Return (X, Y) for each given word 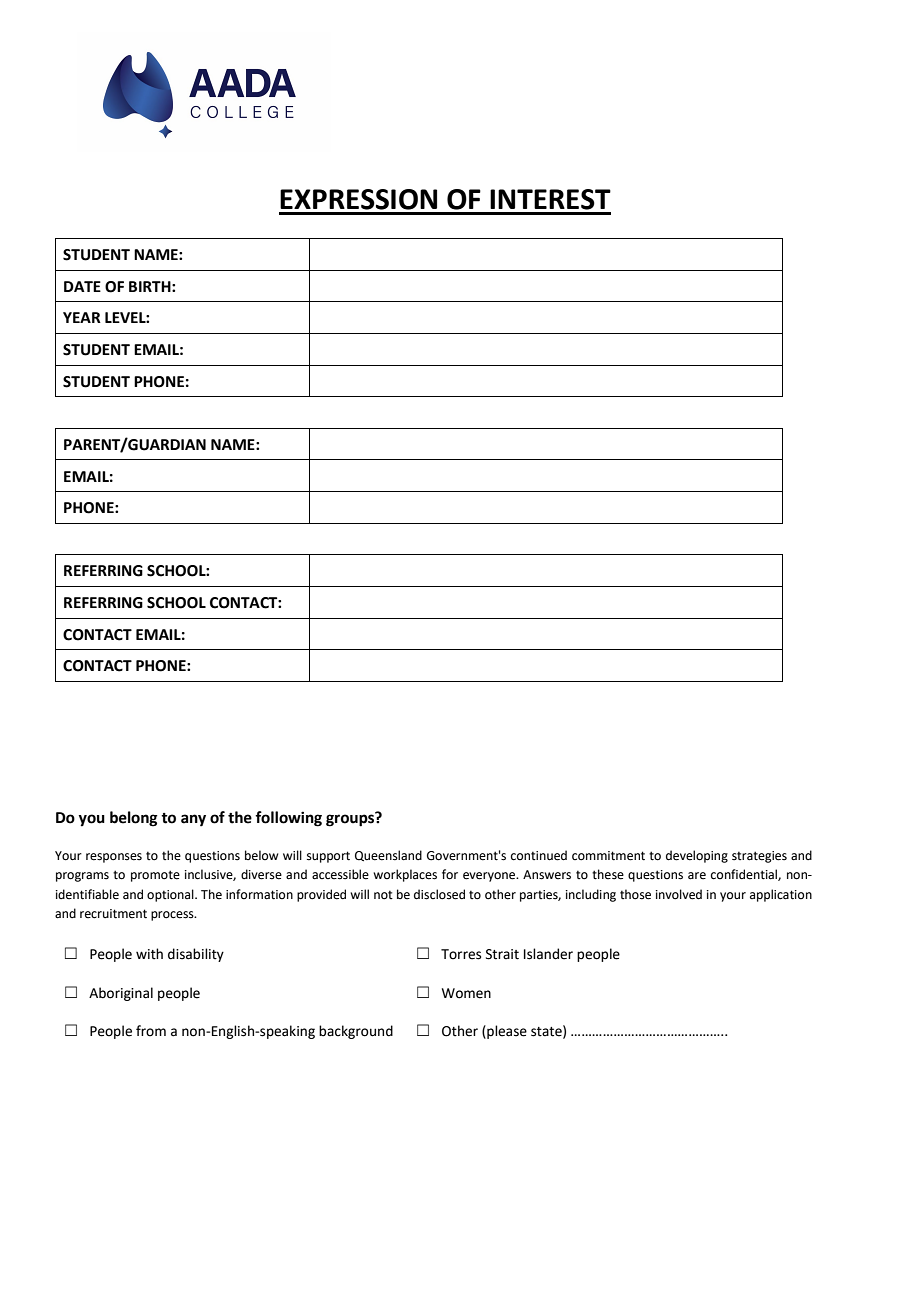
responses (114, 858)
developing (697, 856)
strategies (759, 857)
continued (539, 855)
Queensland (388, 855)
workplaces (405, 875)
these (608, 874)
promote (155, 876)
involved (679, 894)
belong (134, 819)
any (193, 820)
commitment (608, 856)
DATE (82, 286)
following (288, 819)
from (151, 1031)
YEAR (82, 317)
